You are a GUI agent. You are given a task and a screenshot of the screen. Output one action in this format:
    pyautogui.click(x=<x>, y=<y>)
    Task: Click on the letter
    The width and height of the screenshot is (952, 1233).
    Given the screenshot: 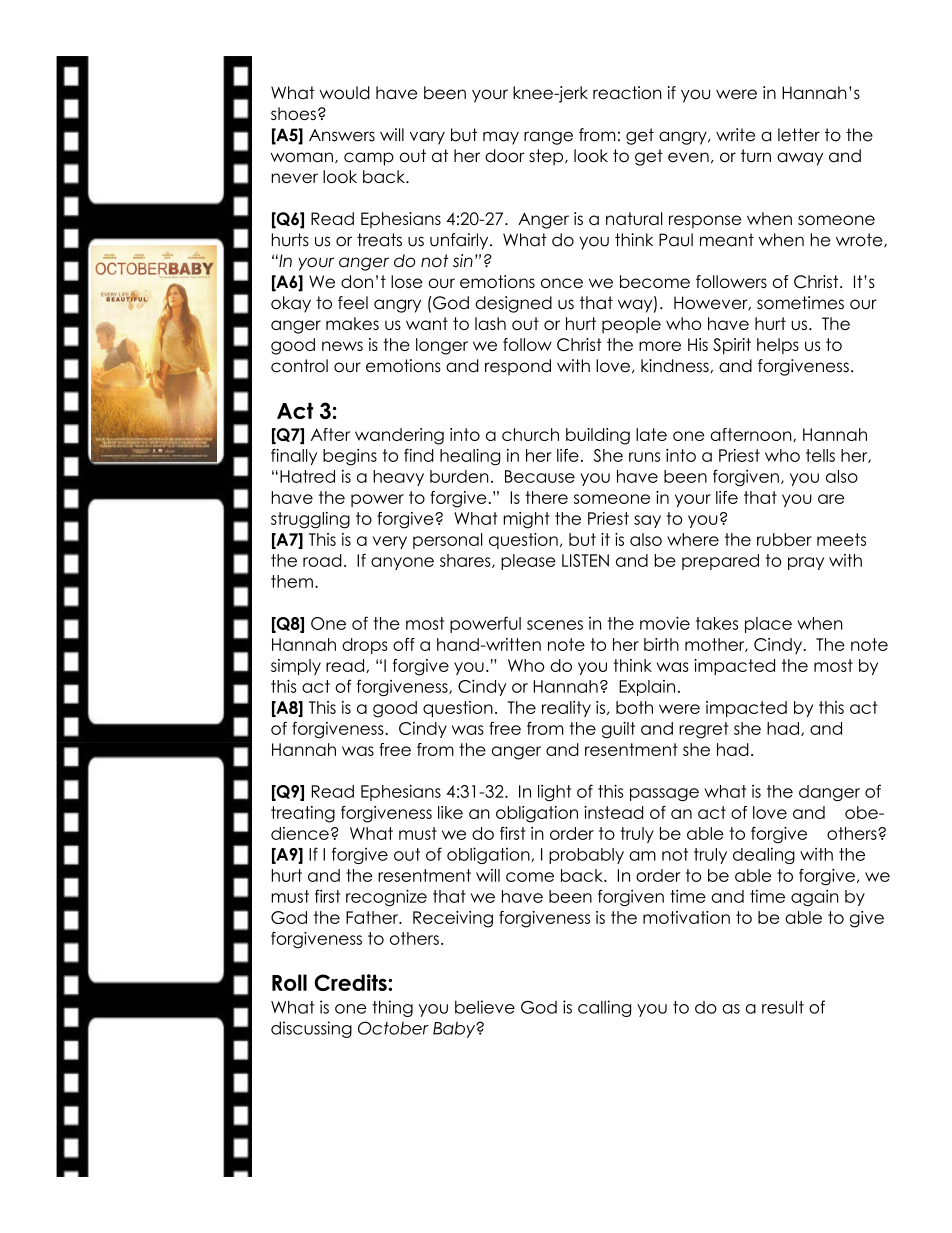 What is the action you would take?
    pyautogui.click(x=799, y=135)
